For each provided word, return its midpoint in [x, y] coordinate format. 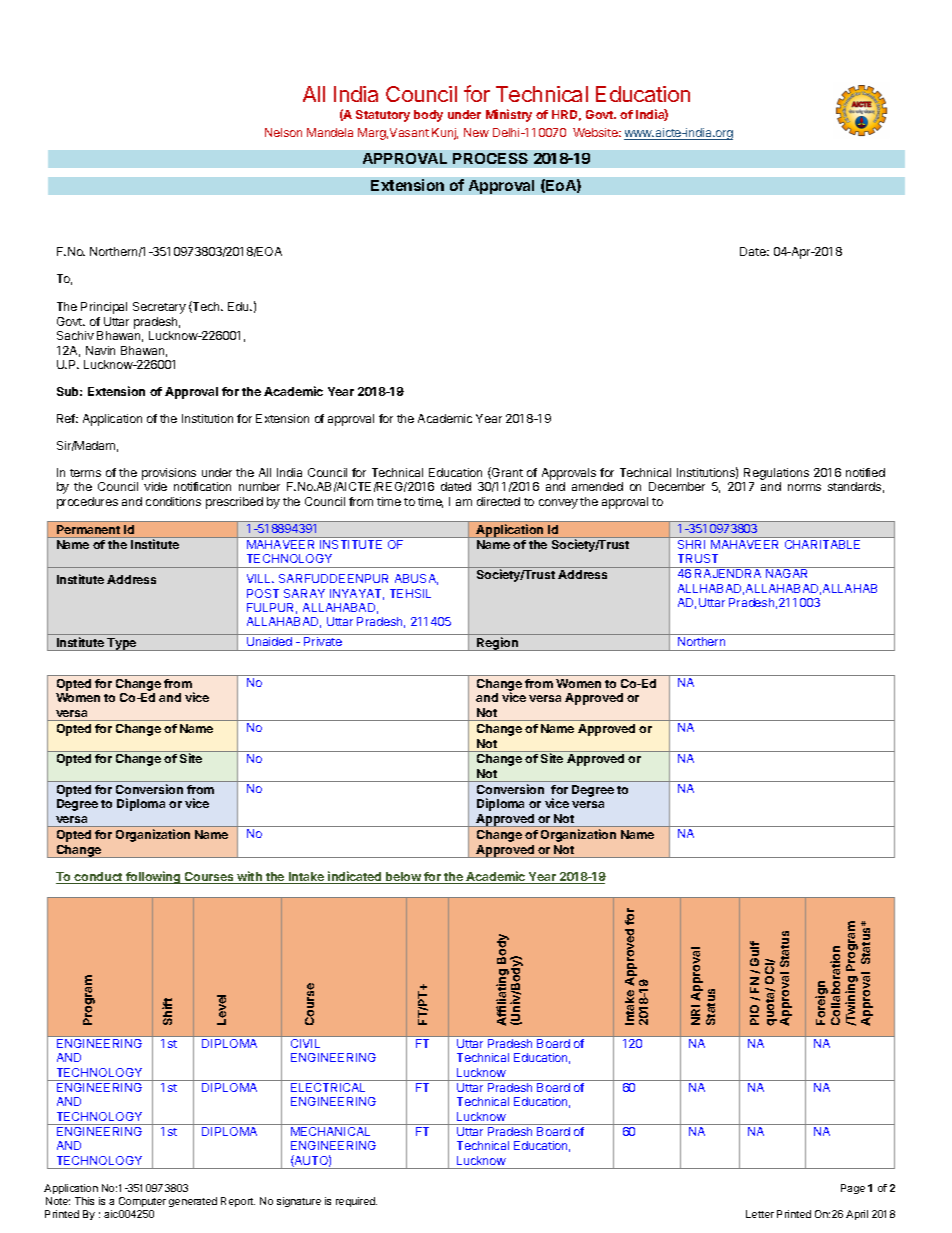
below [403, 878]
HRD [566, 115]
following [153, 877]
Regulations [776, 475]
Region [497, 644]
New [476, 132]
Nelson [283, 132]
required [356, 1202]
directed [498, 501]
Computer [142, 1202]
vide [155, 486]
